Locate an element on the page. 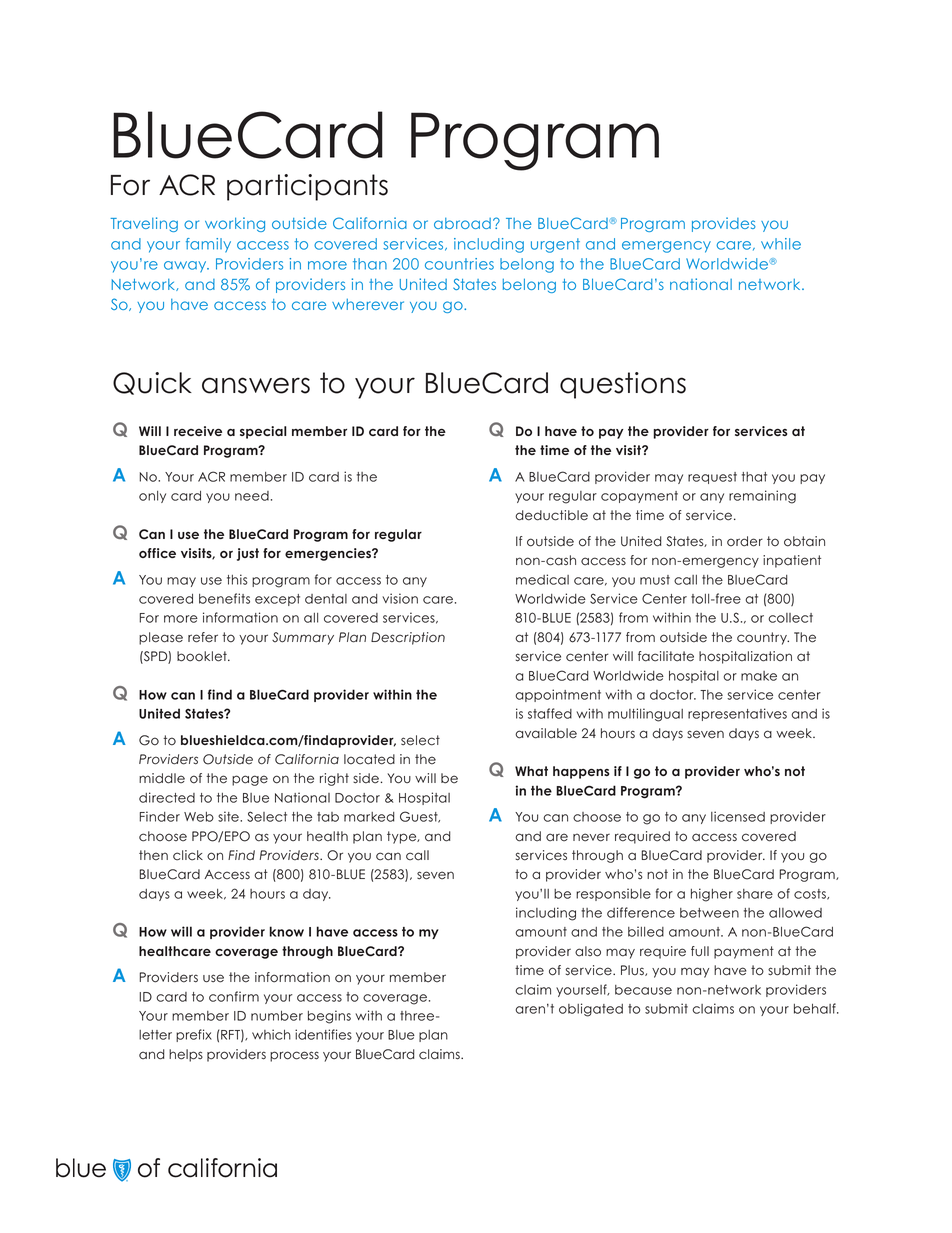  which is located at coordinates (271, 1034).
